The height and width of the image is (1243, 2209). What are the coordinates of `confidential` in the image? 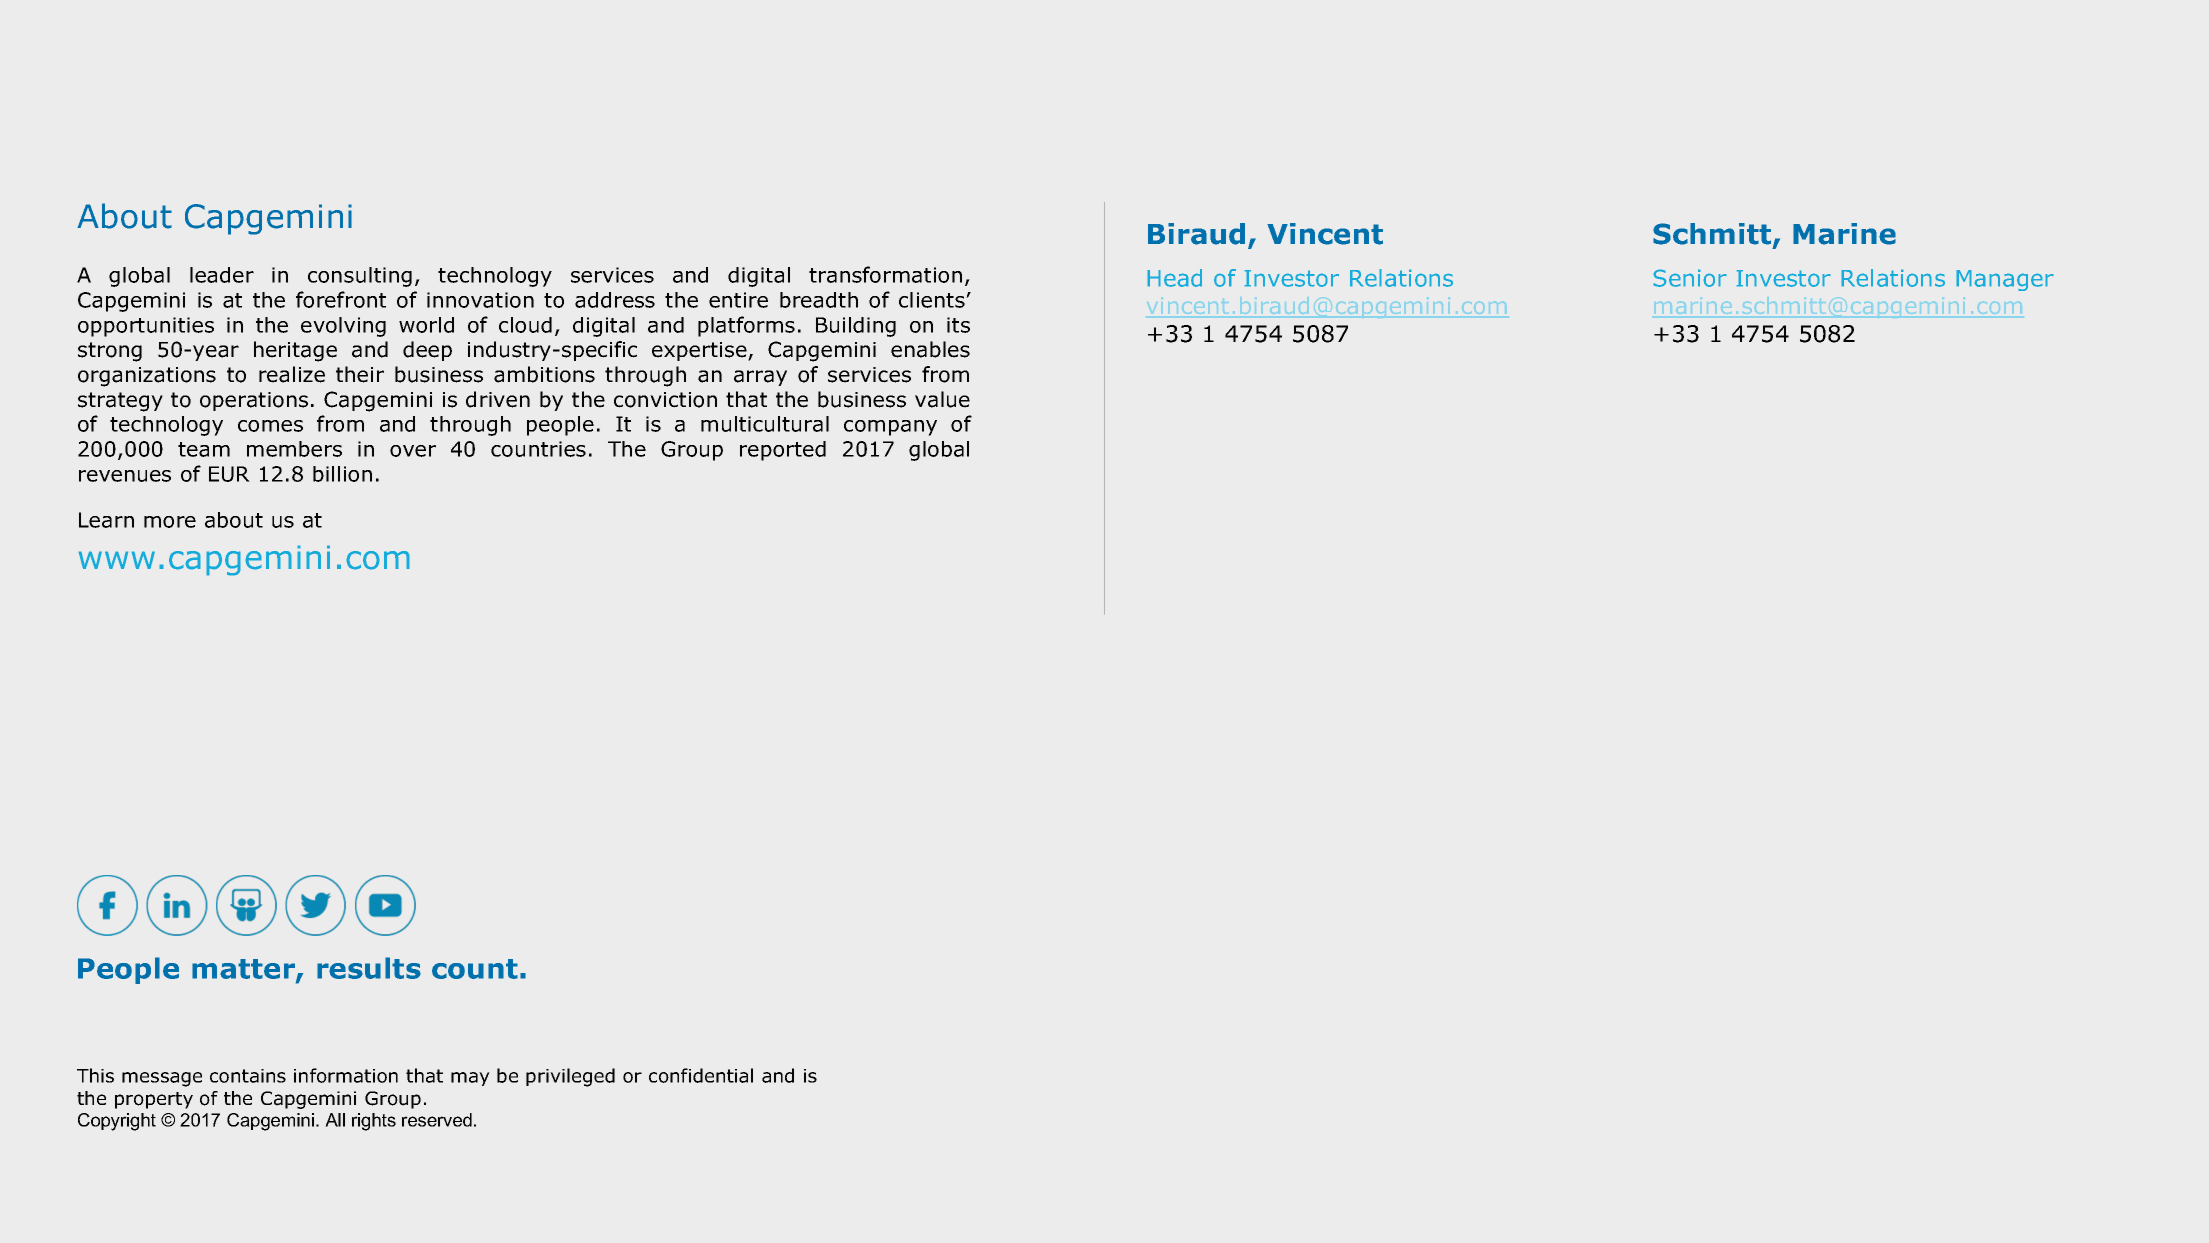 It's located at (701, 1075).
